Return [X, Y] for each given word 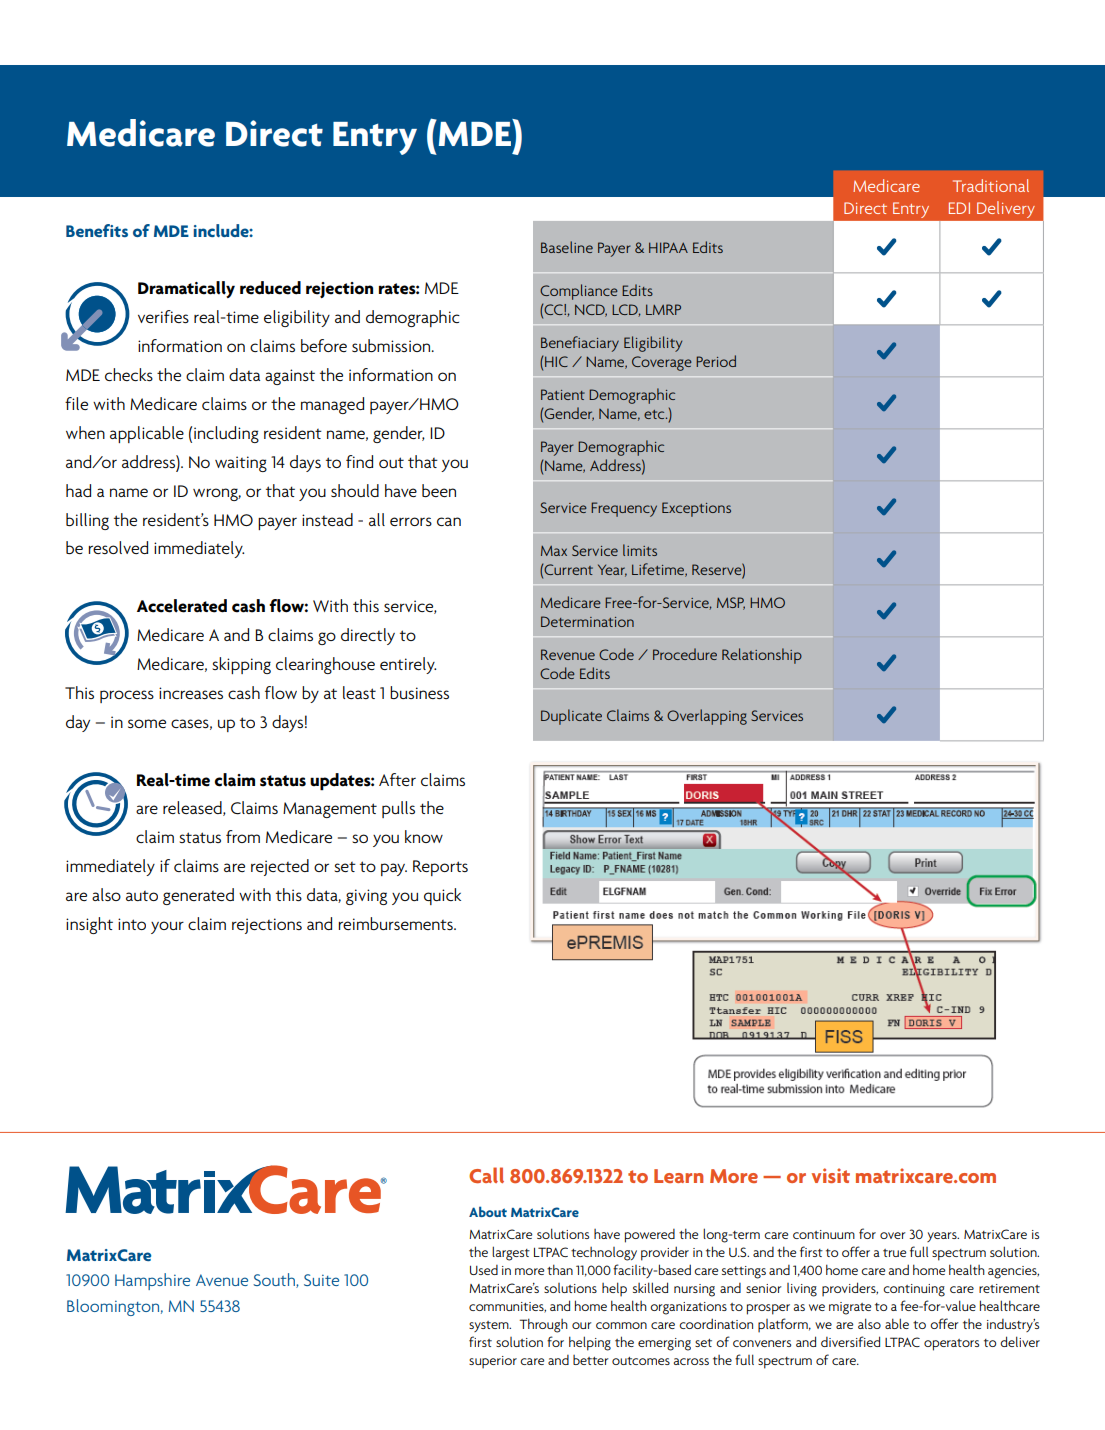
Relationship [762, 656]
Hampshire [152, 1281]
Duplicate [571, 717]
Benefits [97, 230]
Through [543, 1325]
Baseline [567, 247]
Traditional [991, 185]
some [147, 723]
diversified [850, 1341]
